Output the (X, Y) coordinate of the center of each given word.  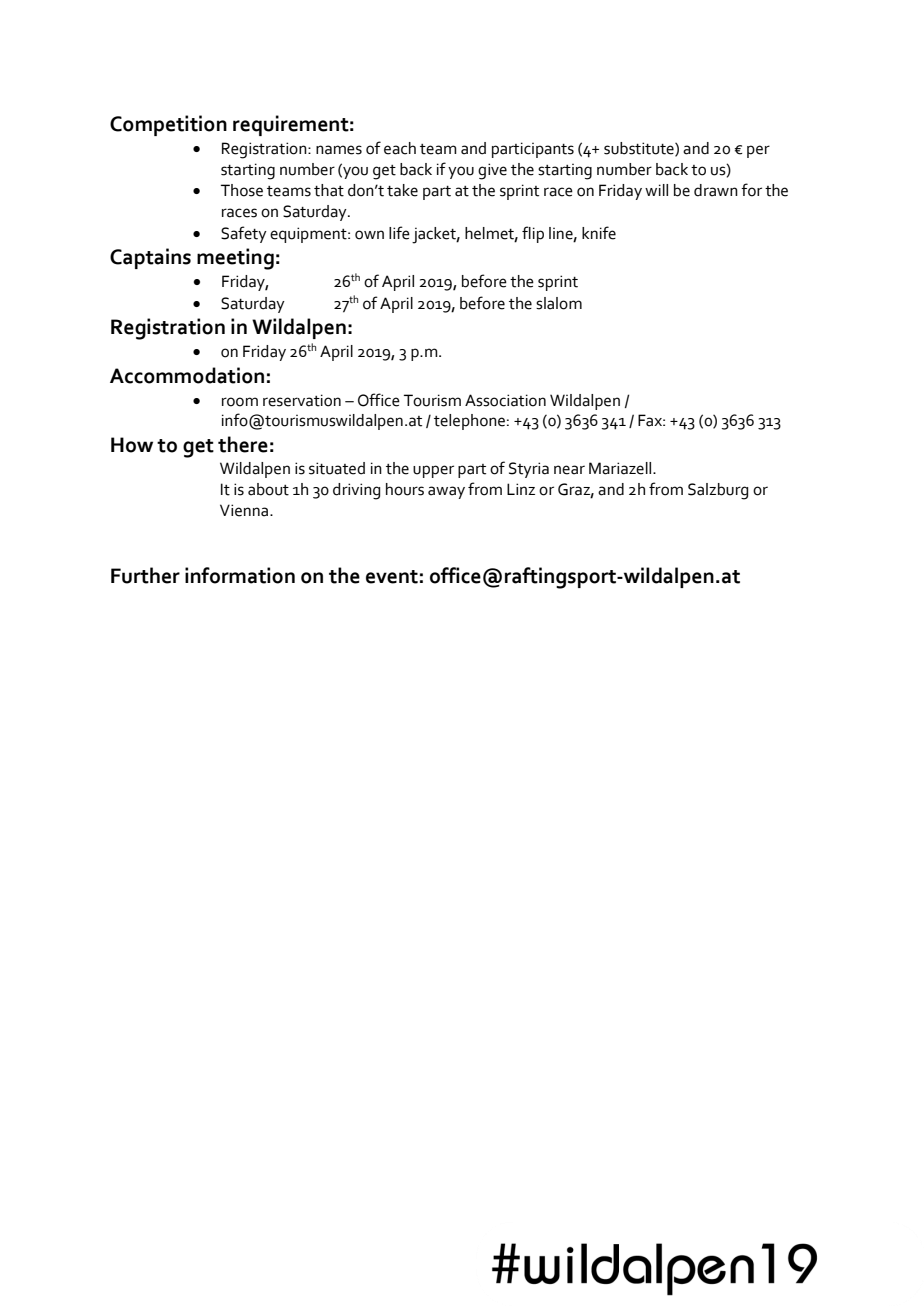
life (399, 233)
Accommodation (187, 375)
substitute (640, 149)
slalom (559, 303)
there (243, 444)
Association (505, 400)
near (569, 470)
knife (599, 233)
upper (433, 471)
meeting (235, 259)
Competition (168, 125)
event (392, 577)
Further (145, 575)
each (400, 148)
